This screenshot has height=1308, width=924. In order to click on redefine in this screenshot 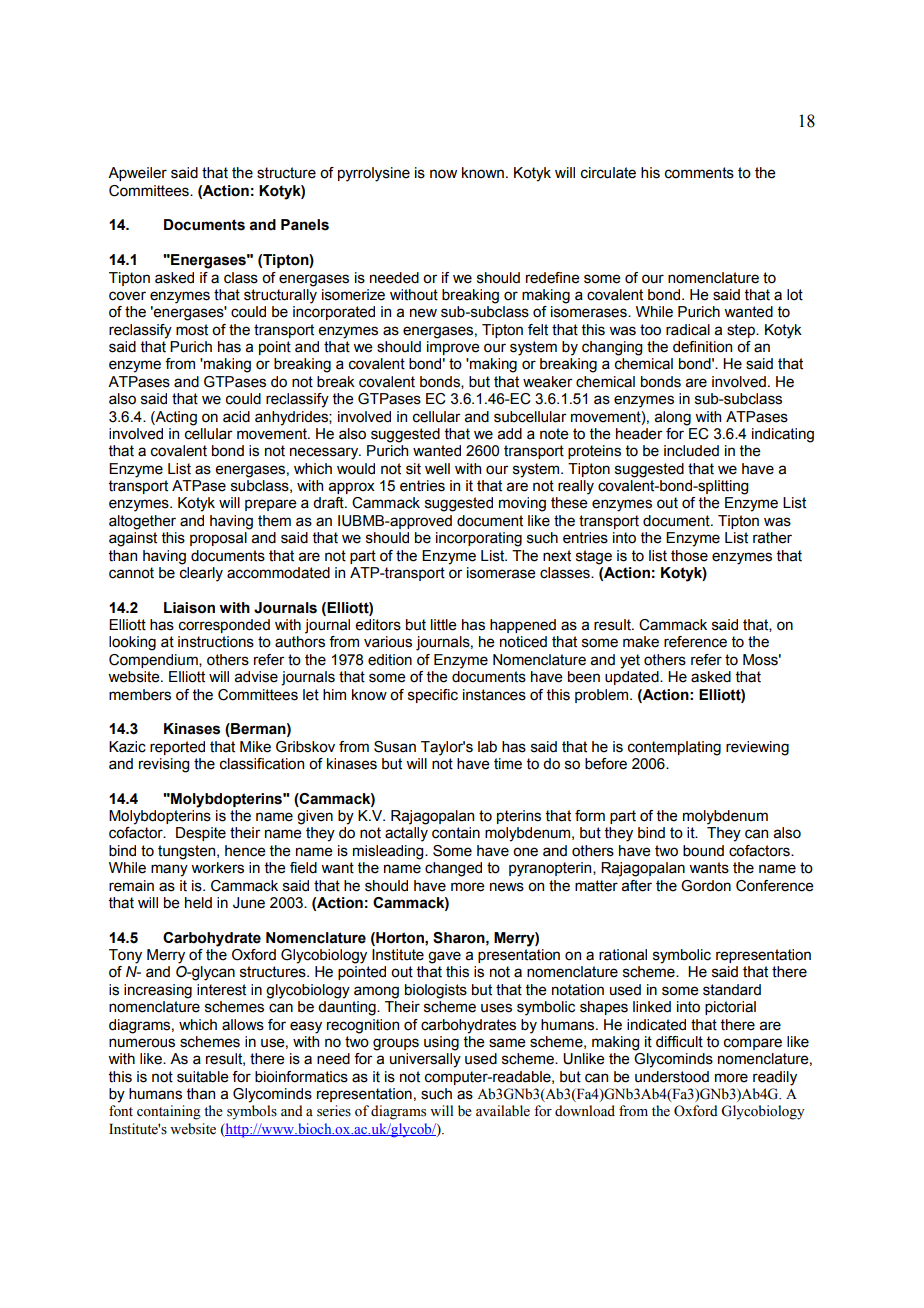, I will do `click(553, 278)`.
